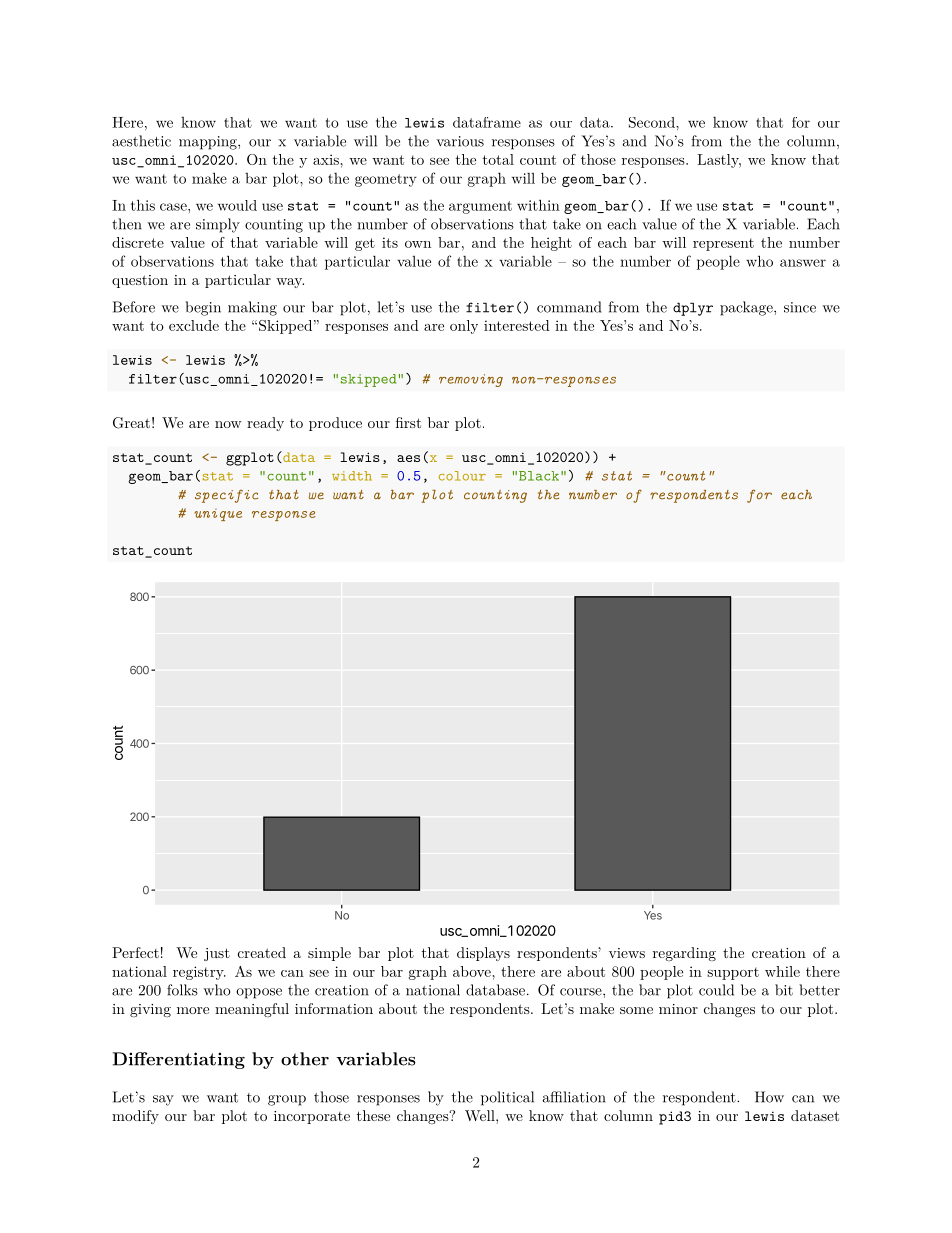 The width and height of the document is (952, 1233). What do you see at coordinates (460, 141) in the document?
I see `various` at bounding box center [460, 141].
